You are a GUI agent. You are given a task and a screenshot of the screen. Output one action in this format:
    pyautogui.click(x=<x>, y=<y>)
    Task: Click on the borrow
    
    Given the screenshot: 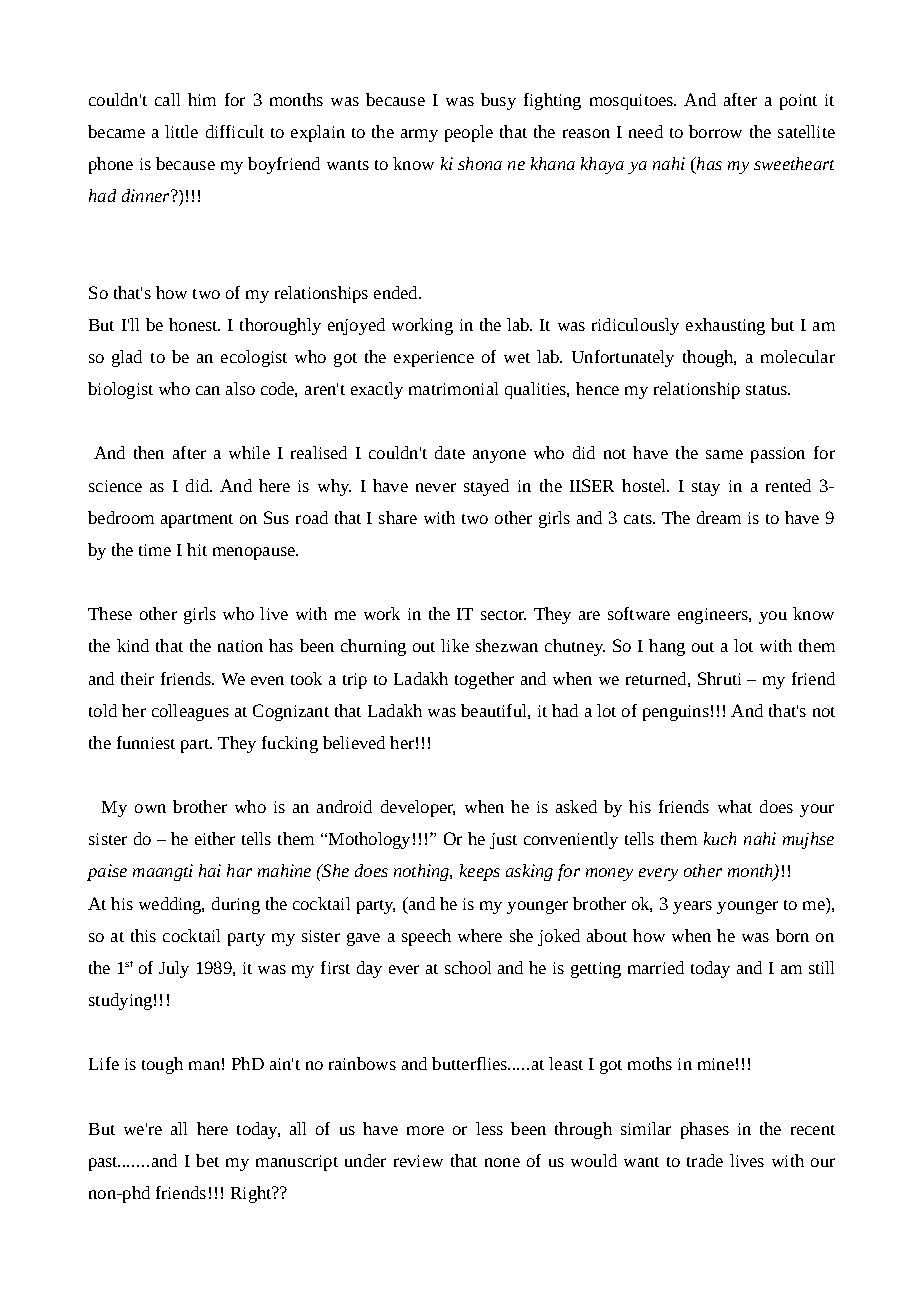 What is the action you would take?
    pyautogui.click(x=715, y=131)
